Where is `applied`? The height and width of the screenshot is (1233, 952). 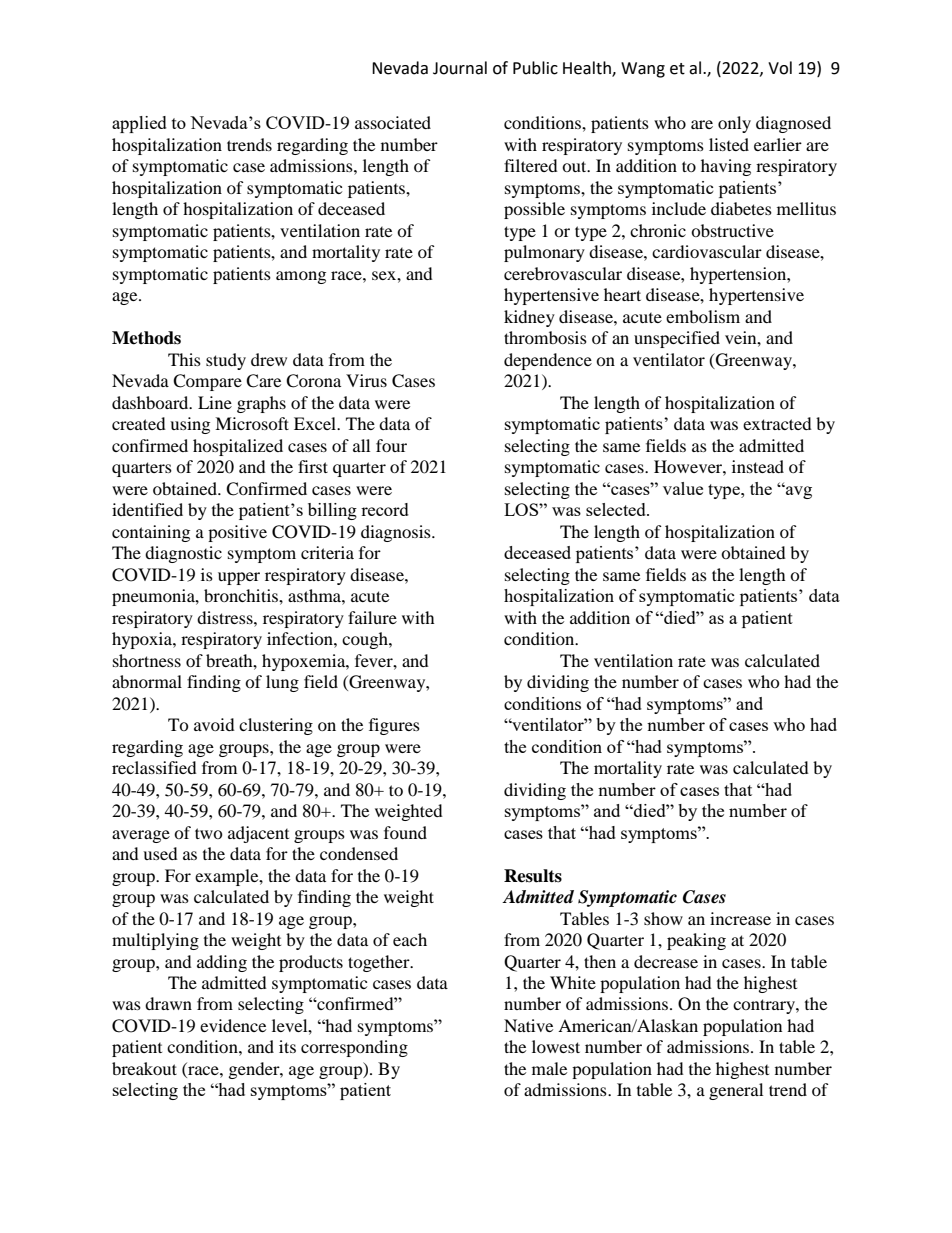 applied is located at coordinates (139, 124).
